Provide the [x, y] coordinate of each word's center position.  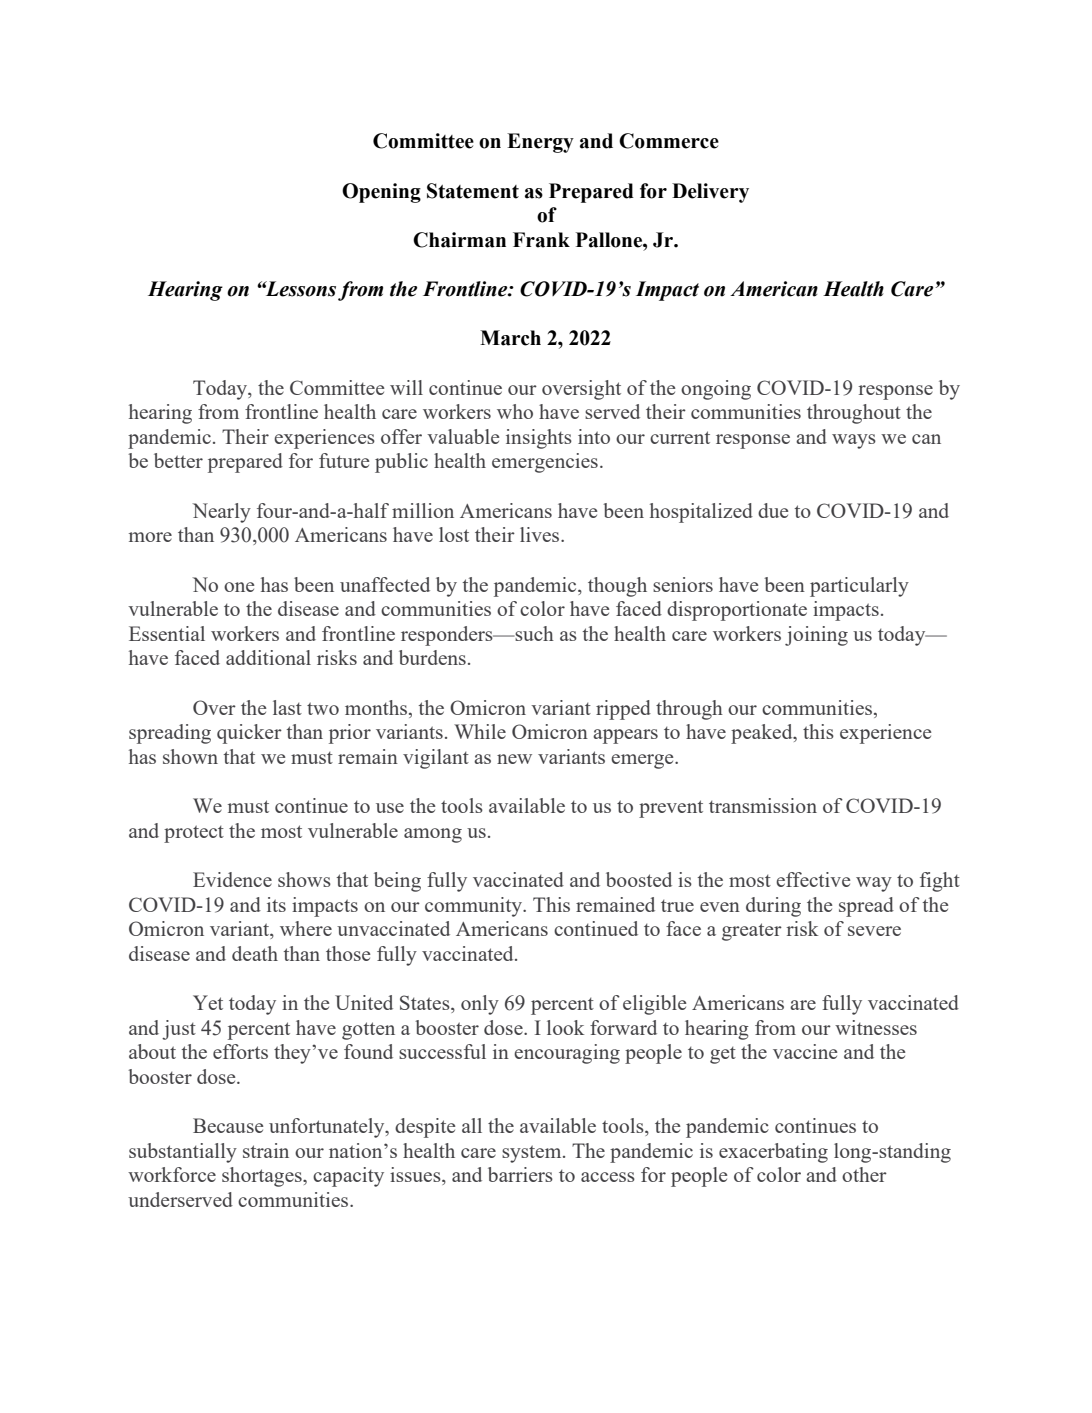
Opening [381, 193]
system [533, 1154]
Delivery [710, 193]
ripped [623, 710]
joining [816, 636]
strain [266, 1150]
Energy [540, 143]
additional [268, 657]
